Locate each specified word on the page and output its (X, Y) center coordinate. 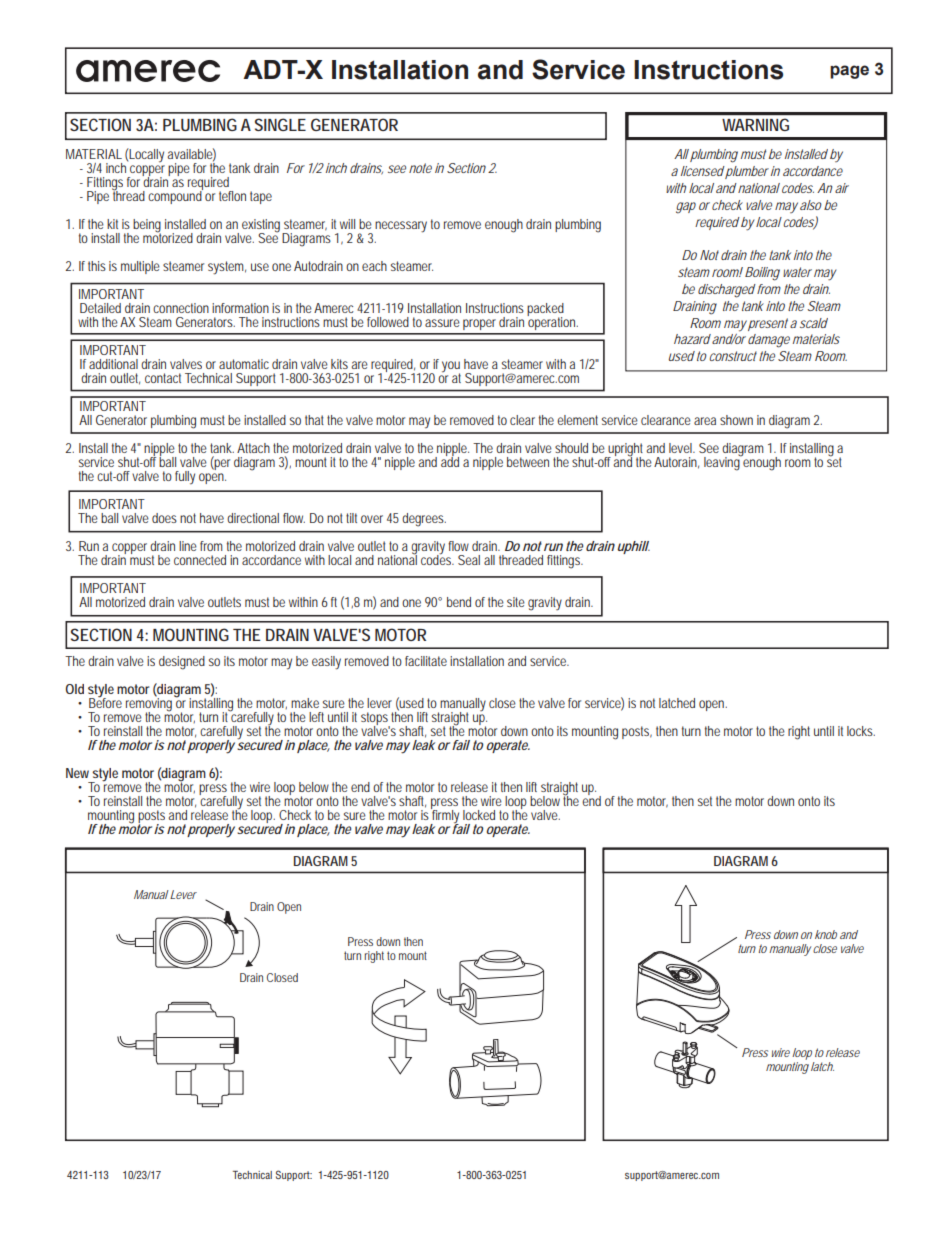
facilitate (426, 661)
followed (388, 322)
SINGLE (280, 124)
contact (163, 378)
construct (733, 356)
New (79, 773)
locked (479, 815)
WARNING (755, 125)
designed (182, 663)
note (420, 168)
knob (826, 934)
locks (861, 731)
